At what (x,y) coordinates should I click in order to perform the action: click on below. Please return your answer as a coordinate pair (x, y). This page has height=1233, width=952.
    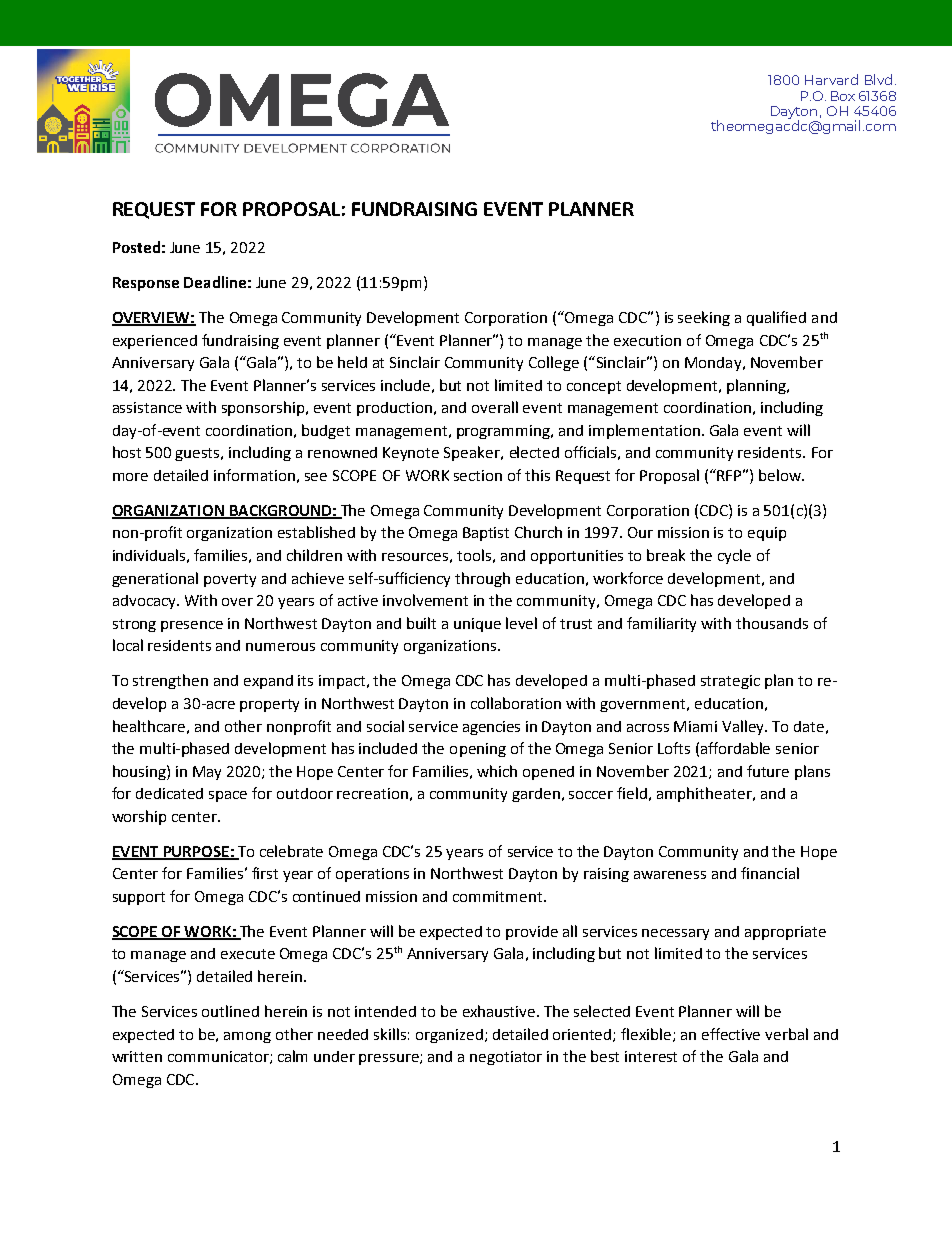
    Looking at the image, I should click on (781, 475).
